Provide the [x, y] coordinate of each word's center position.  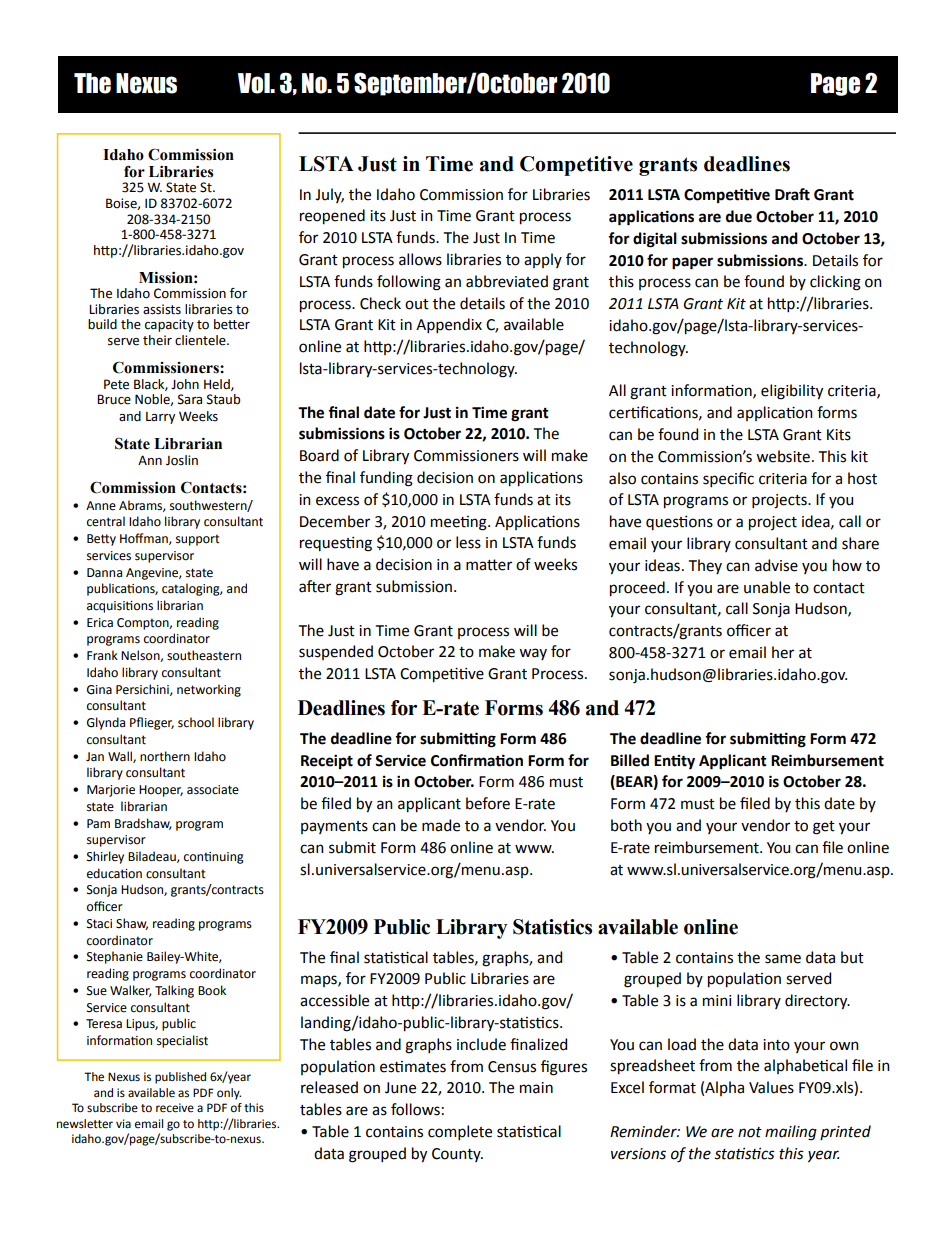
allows [420, 259]
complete [460, 1132]
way [533, 654]
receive [175, 1108]
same [783, 959]
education [114, 873]
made [441, 825]
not [750, 1132]
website [783, 456]
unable [767, 587]
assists [162, 309]
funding [386, 479]
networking [209, 690]
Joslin [182, 460]
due [739, 216]
